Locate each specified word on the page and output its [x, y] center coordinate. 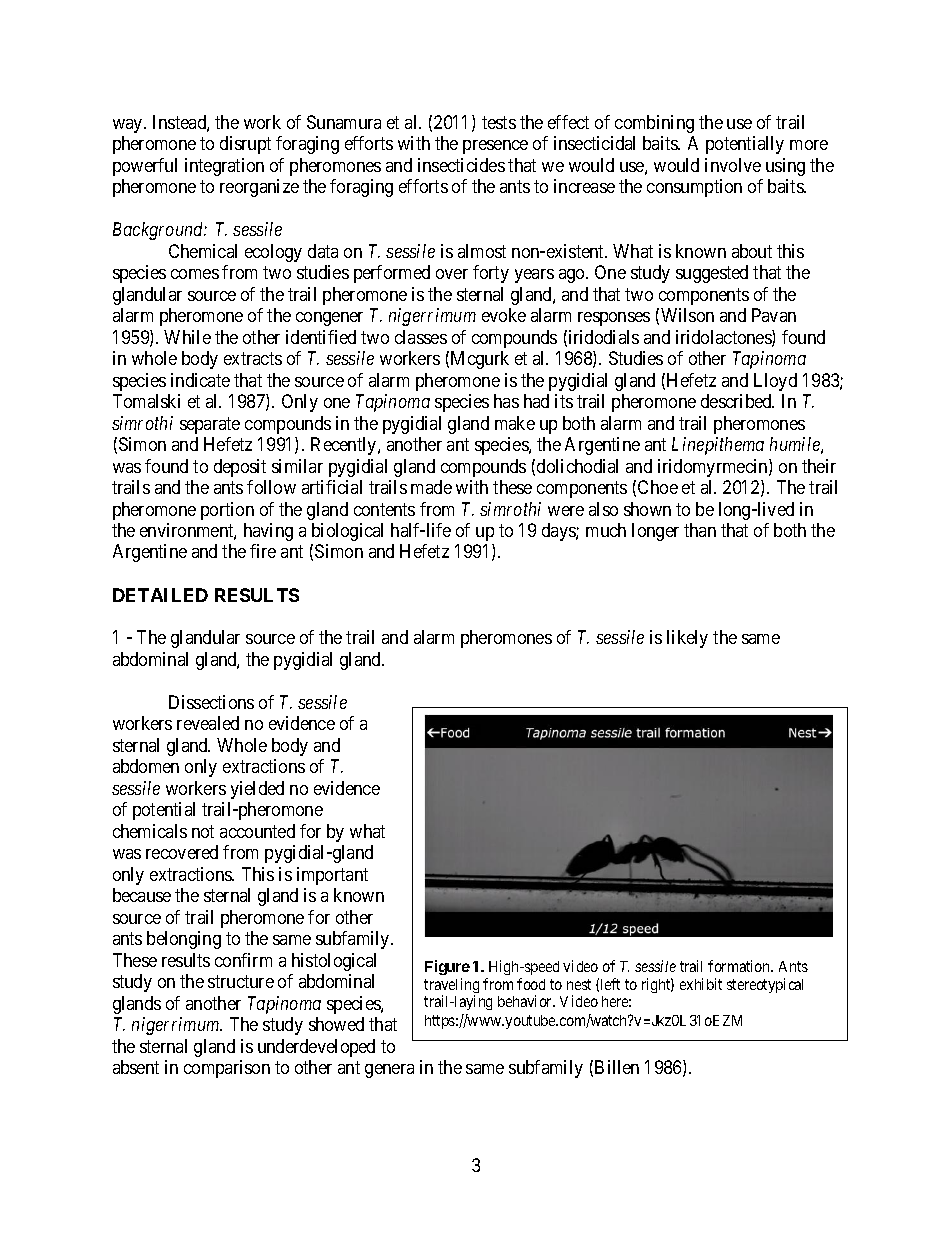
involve [733, 165]
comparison [227, 1069]
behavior [526, 1001]
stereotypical [765, 985]
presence [495, 147]
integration [224, 167]
